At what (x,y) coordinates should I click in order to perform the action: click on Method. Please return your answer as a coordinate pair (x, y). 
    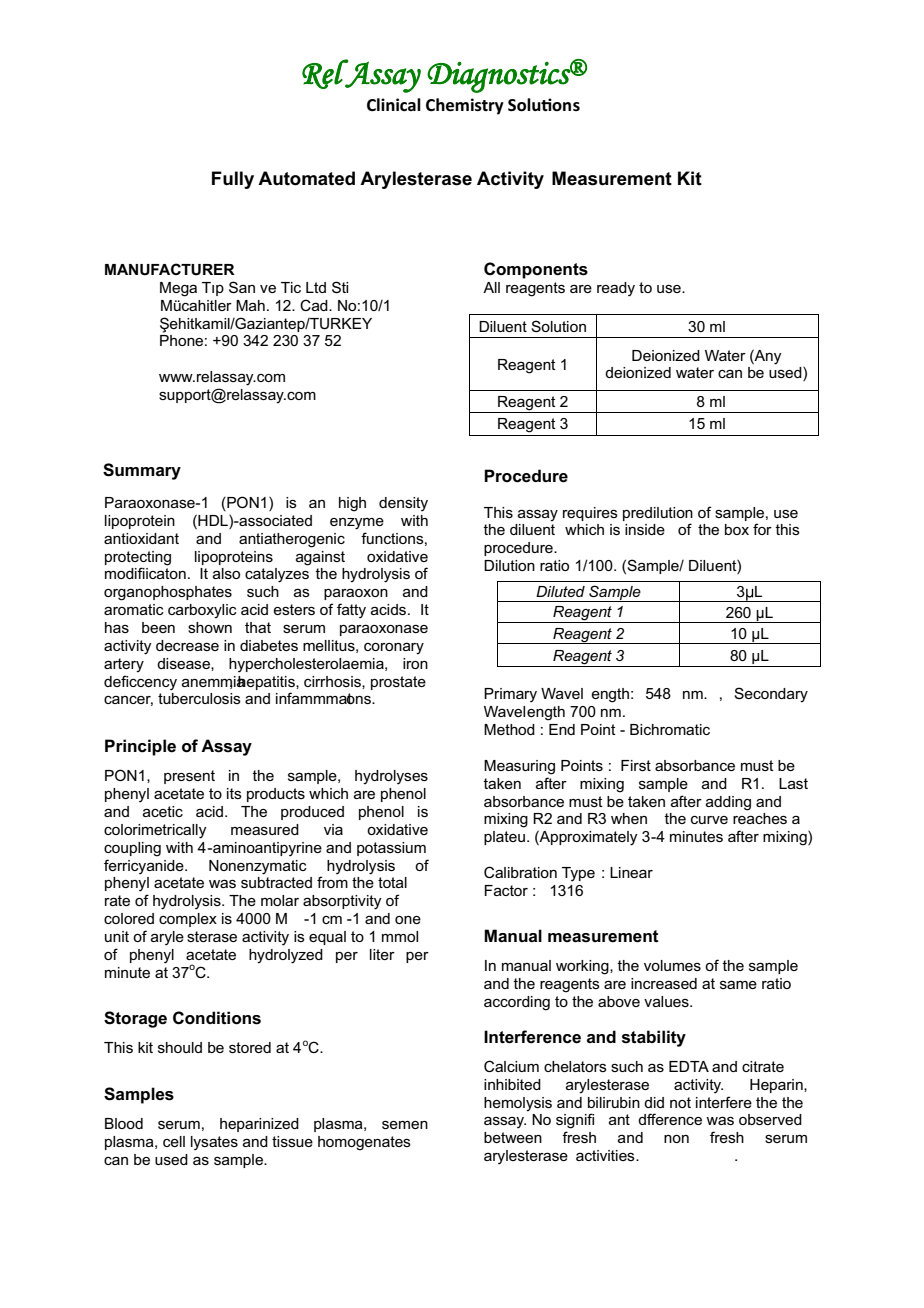
    Looking at the image, I should click on (509, 729).
